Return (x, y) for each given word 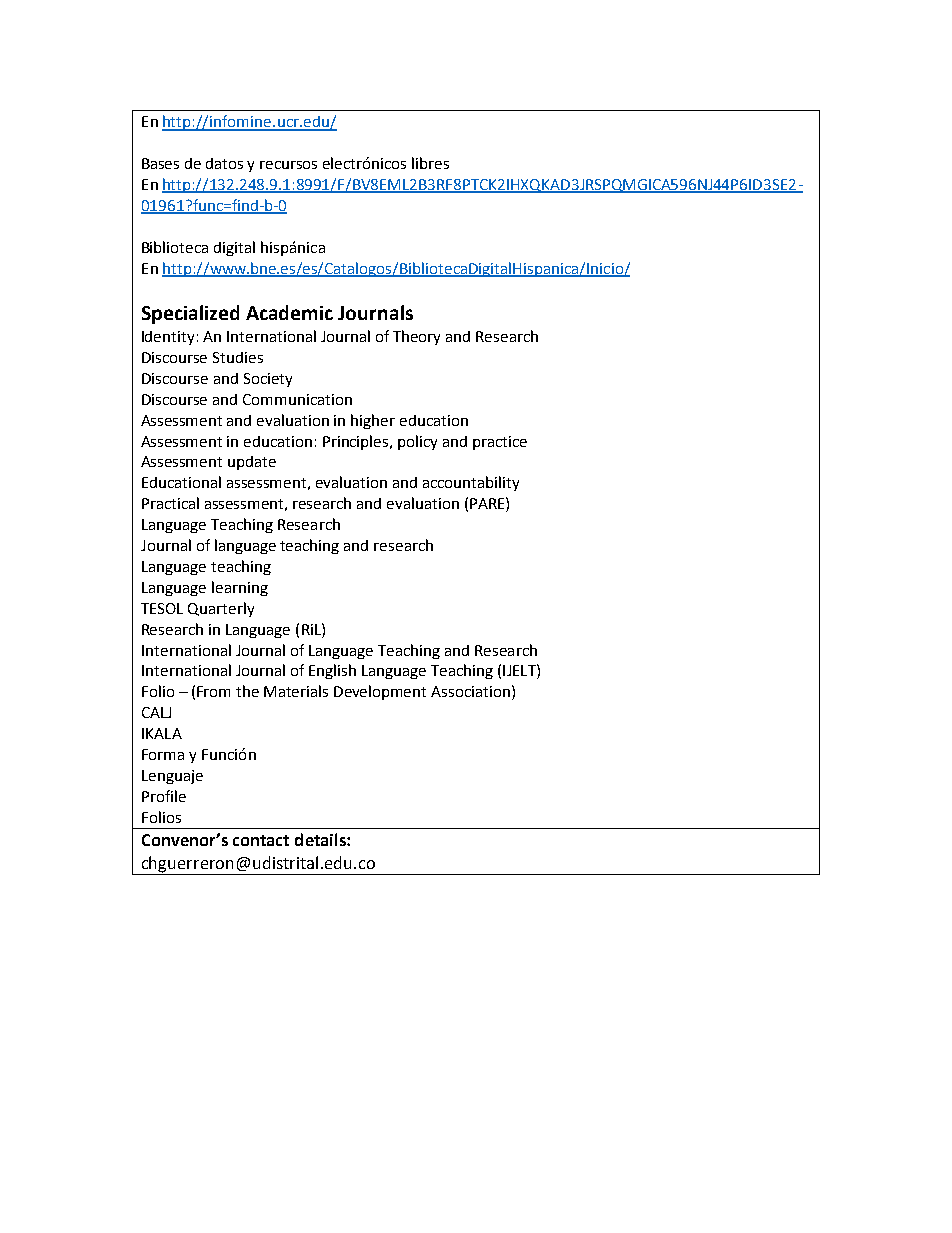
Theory (416, 337)
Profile (164, 796)
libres (430, 163)
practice (500, 443)
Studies (238, 357)
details (321, 839)
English (332, 671)
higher (373, 421)
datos (224, 163)
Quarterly (221, 609)
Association (470, 691)
